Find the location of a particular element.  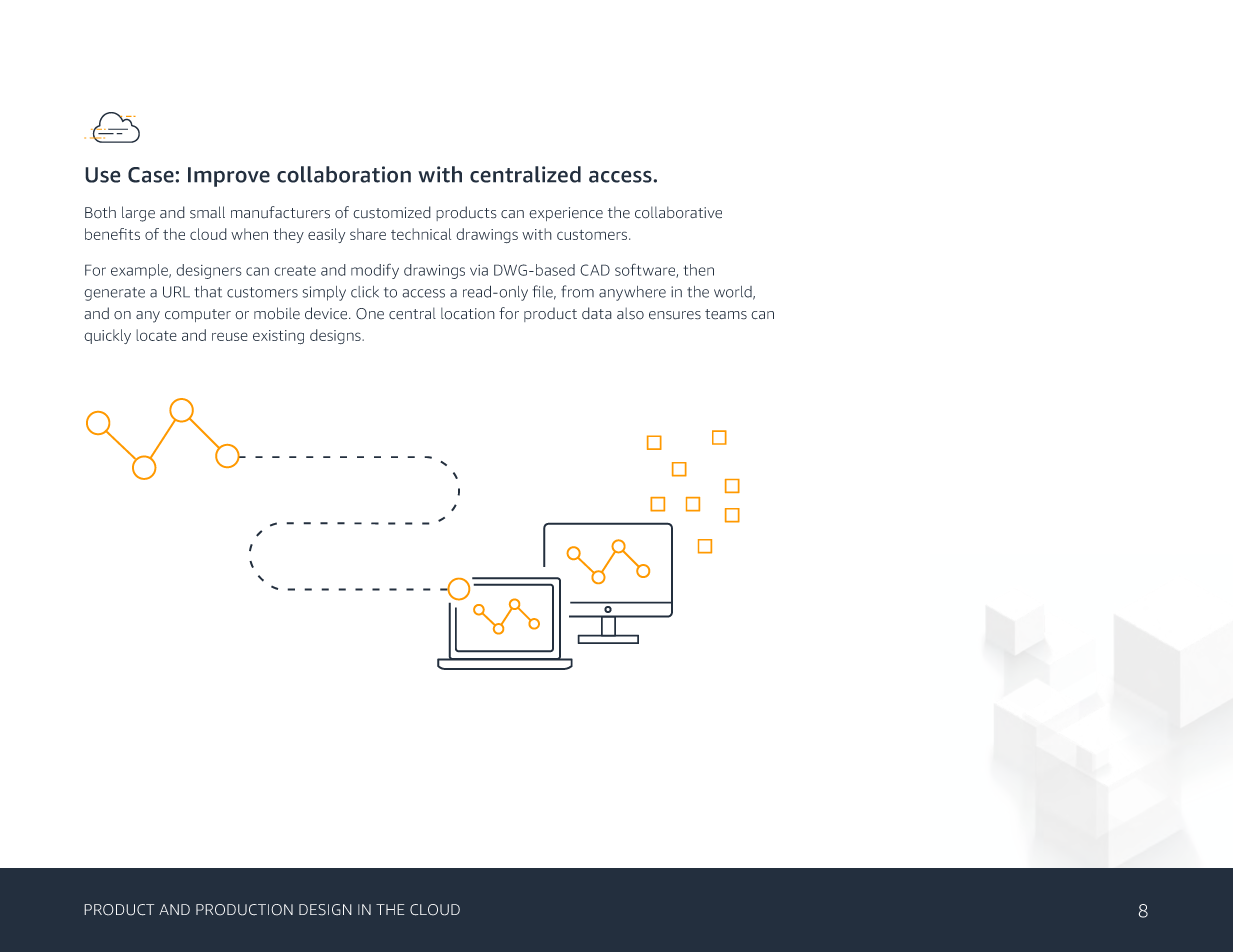

Case is located at coordinates (152, 175).
